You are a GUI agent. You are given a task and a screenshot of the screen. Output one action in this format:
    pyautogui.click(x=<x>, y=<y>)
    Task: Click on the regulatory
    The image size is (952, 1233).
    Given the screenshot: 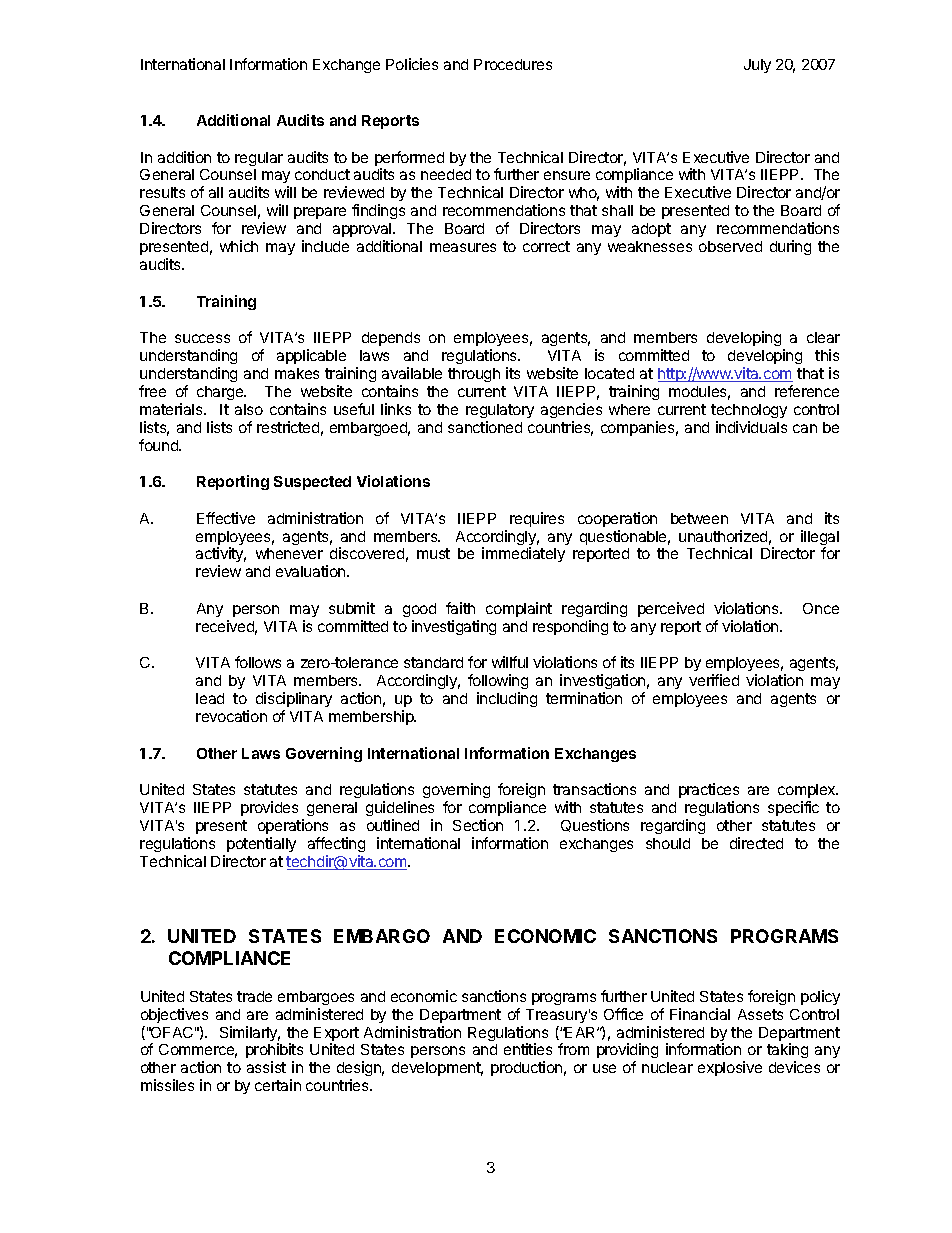 What is the action you would take?
    pyautogui.click(x=500, y=411)
